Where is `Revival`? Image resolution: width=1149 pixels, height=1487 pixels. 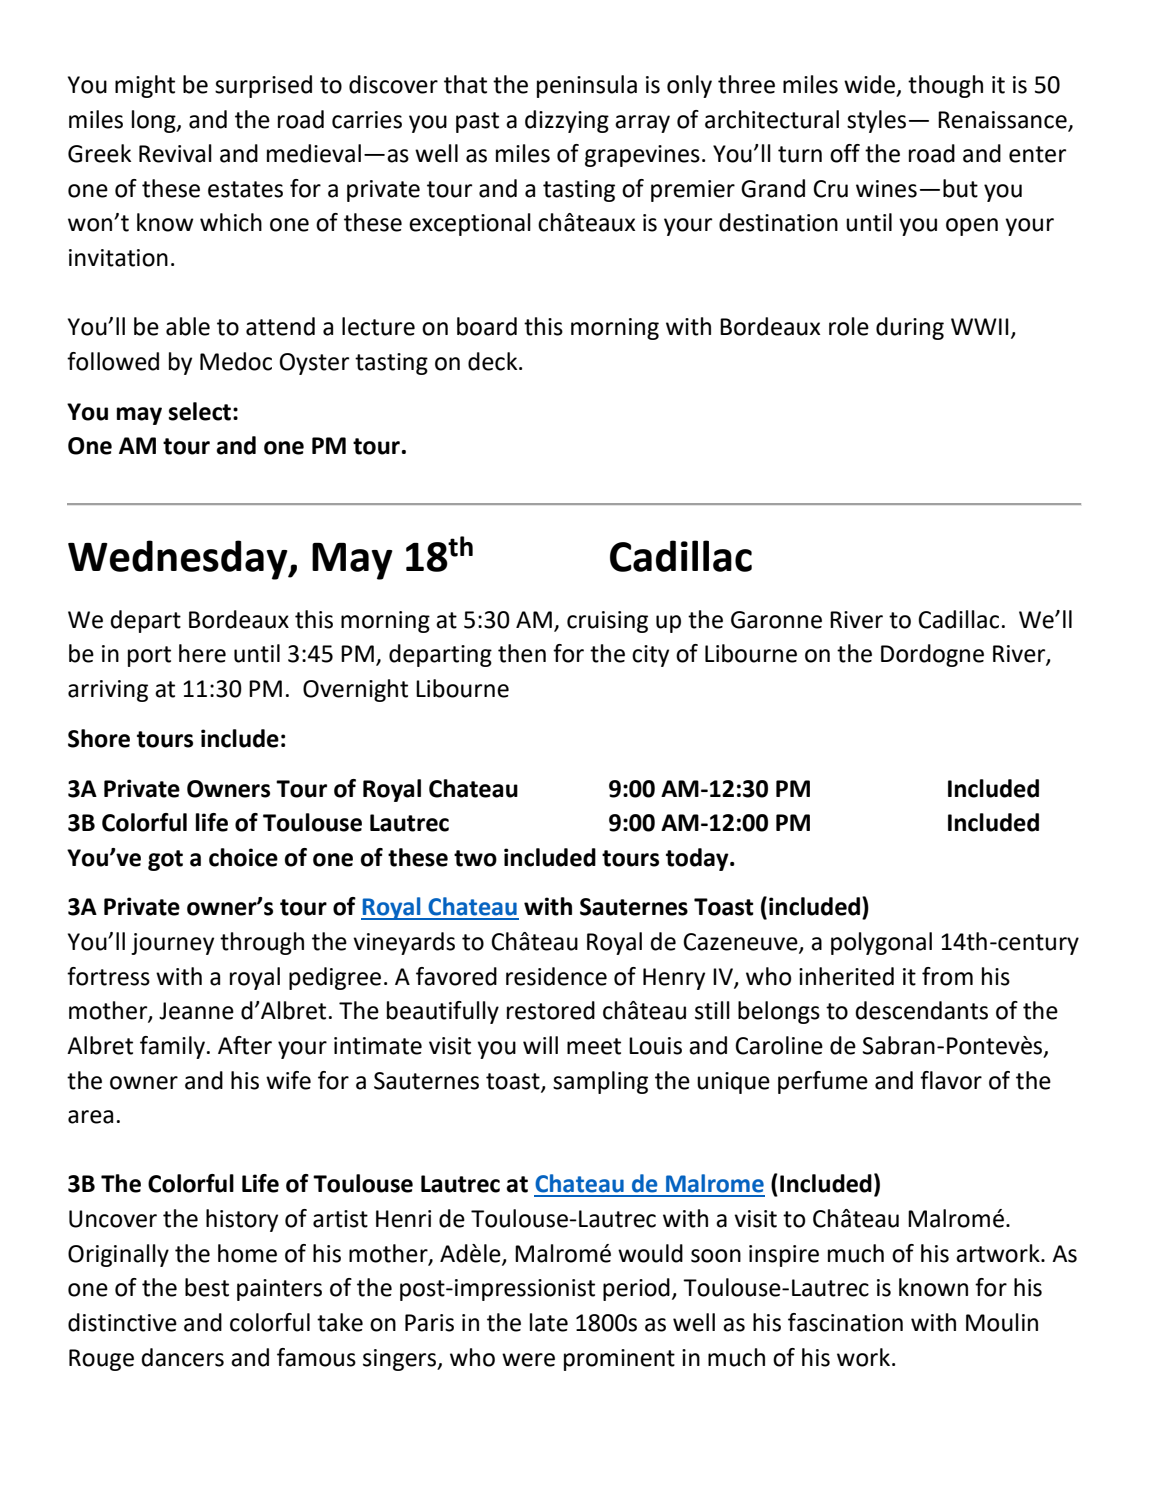
Revival is located at coordinates (175, 153).
